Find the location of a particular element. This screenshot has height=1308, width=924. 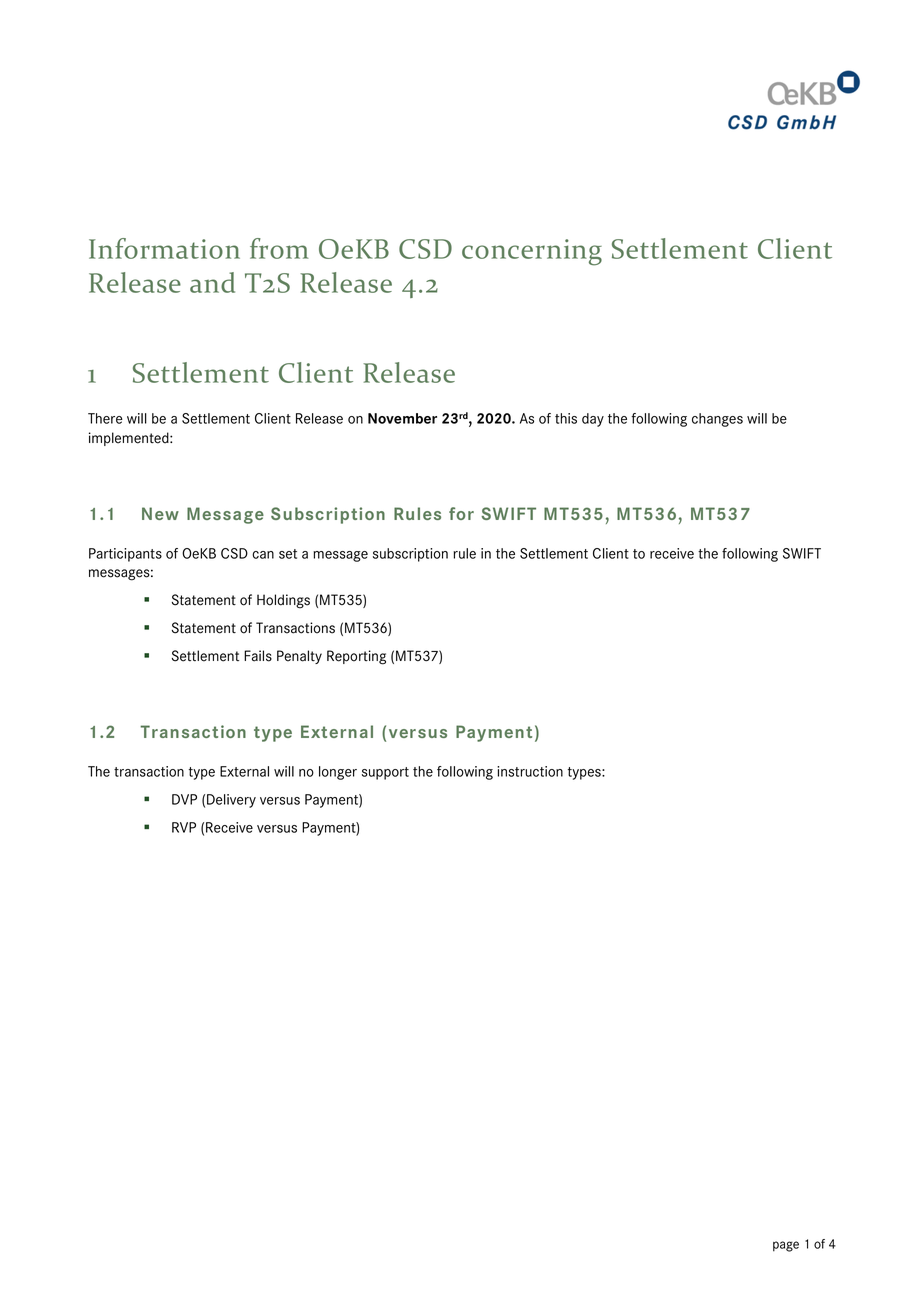

page is located at coordinates (786, 1246).
